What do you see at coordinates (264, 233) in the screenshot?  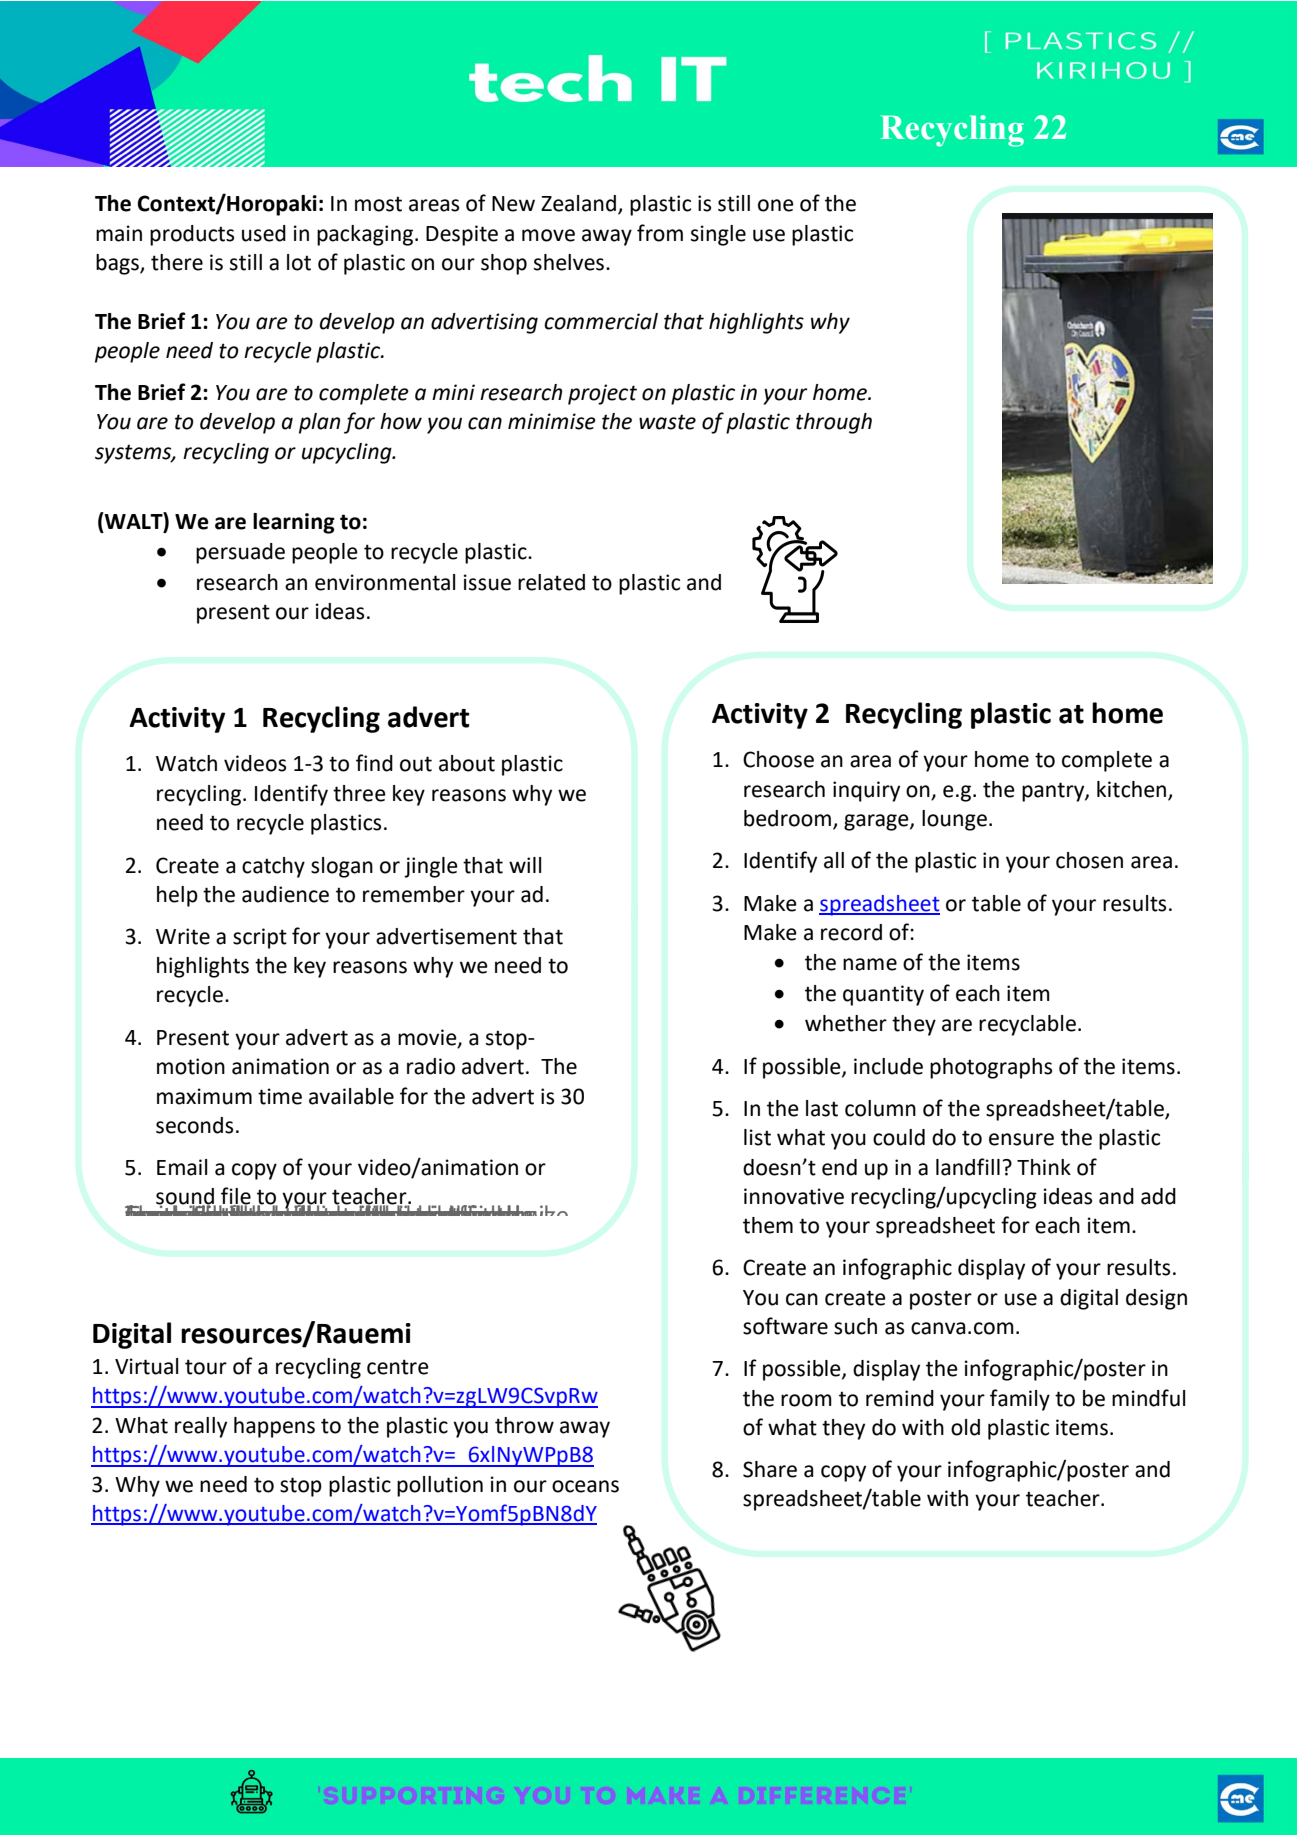 I see `used` at bounding box center [264, 233].
